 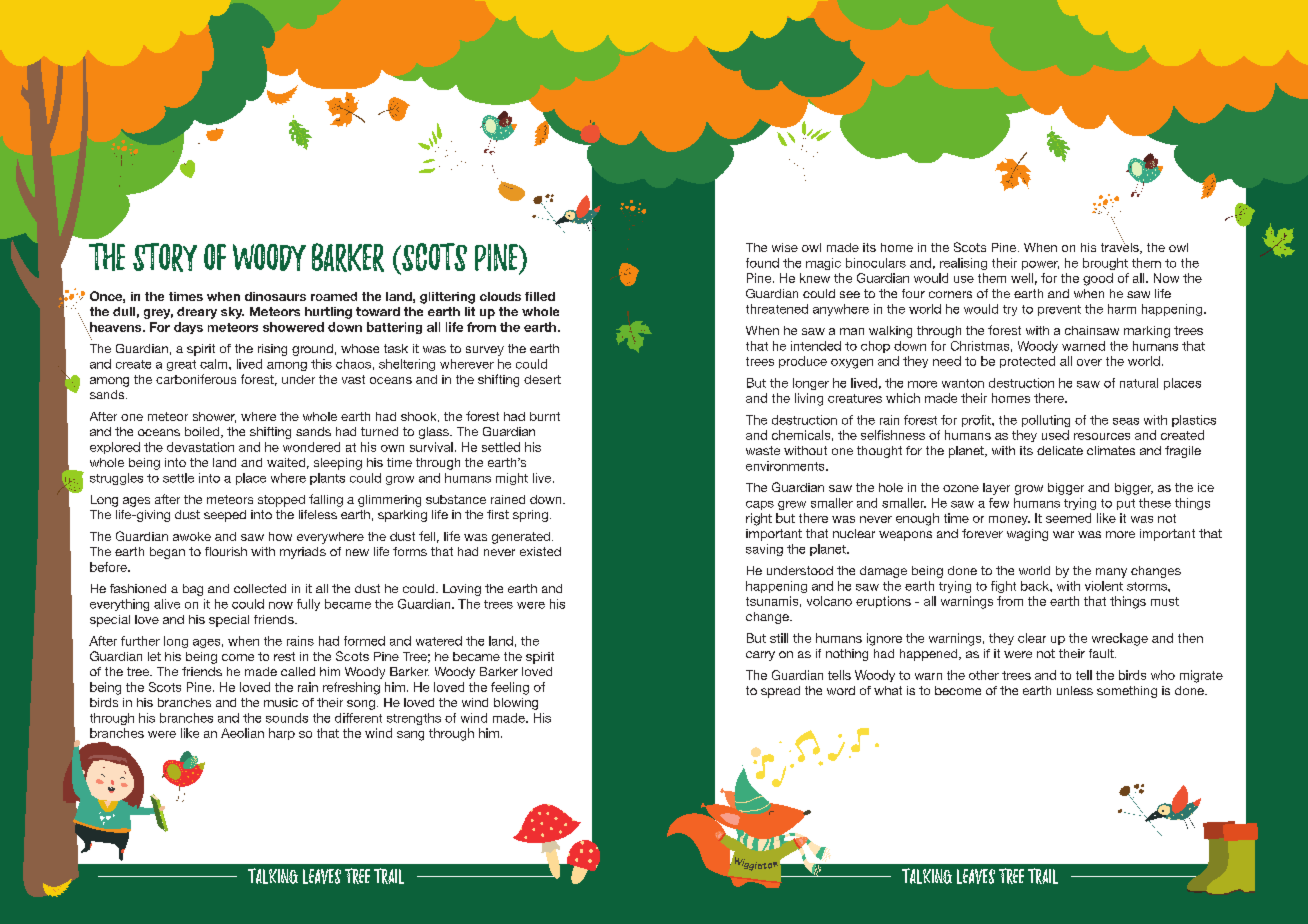 What do you see at coordinates (1126, 504) in the page?
I see `put` at bounding box center [1126, 504].
